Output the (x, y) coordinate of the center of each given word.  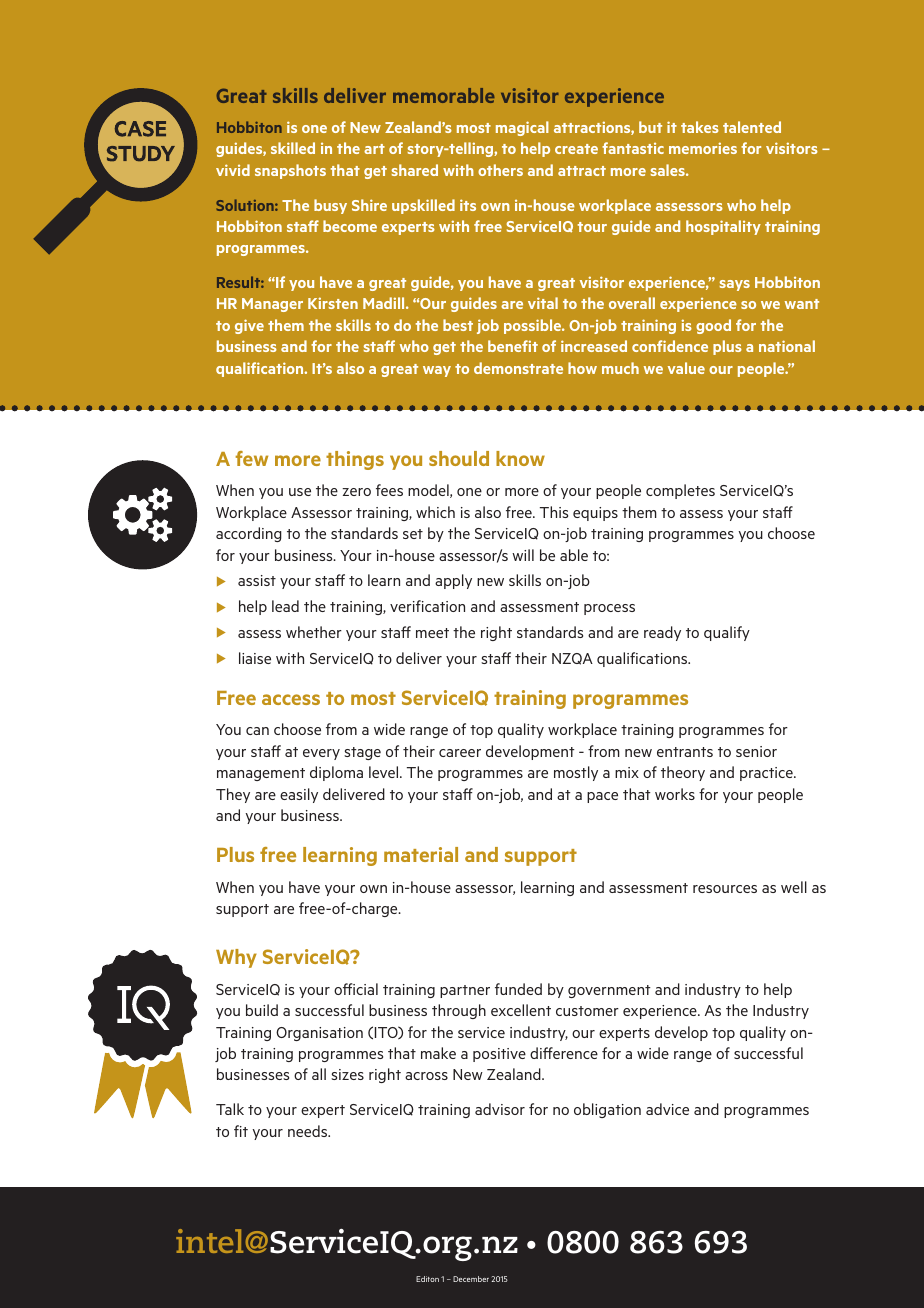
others (500, 170)
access (291, 699)
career (460, 753)
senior (756, 751)
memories (703, 148)
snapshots (290, 171)
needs (309, 1131)
